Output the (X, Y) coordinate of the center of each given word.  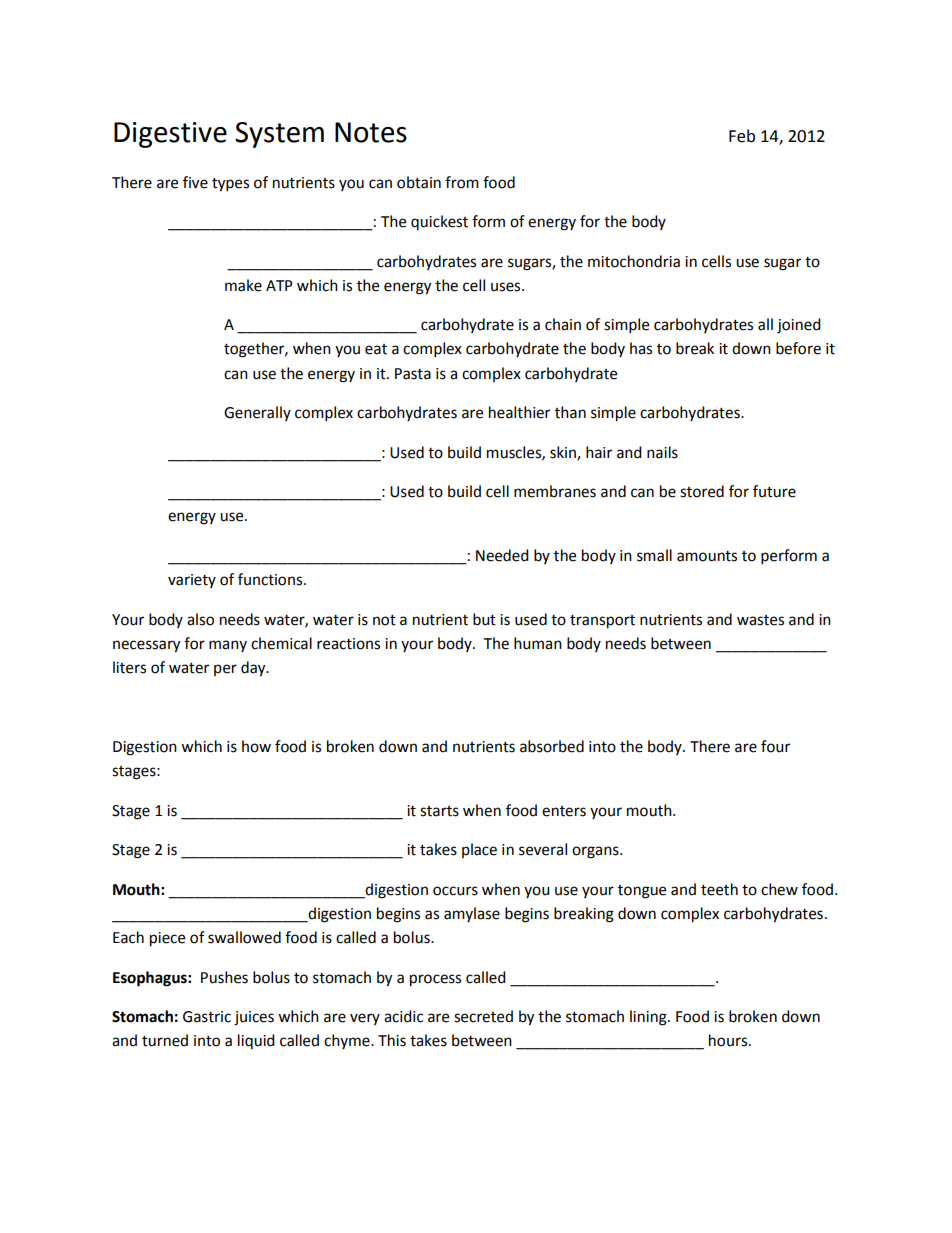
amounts (707, 556)
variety (192, 581)
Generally (257, 413)
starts (439, 811)
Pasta (413, 374)
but (484, 619)
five (195, 182)
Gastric (207, 1017)
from (462, 182)
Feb (742, 136)
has (641, 348)
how (256, 746)
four (775, 746)
